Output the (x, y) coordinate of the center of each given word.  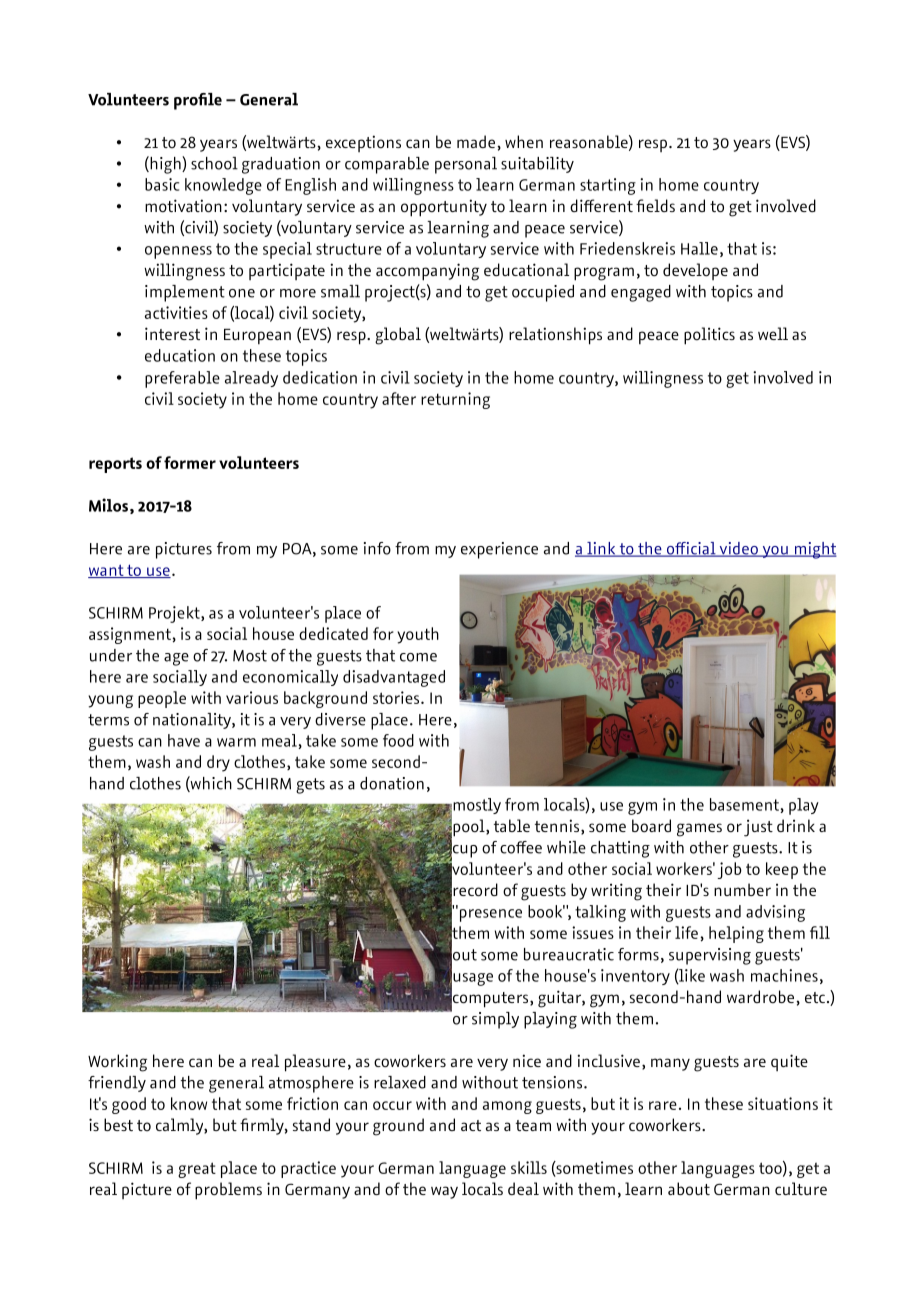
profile (198, 101)
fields (655, 205)
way (444, 1192)
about (689, 1189)
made (477, 141)
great (197, 1170)
